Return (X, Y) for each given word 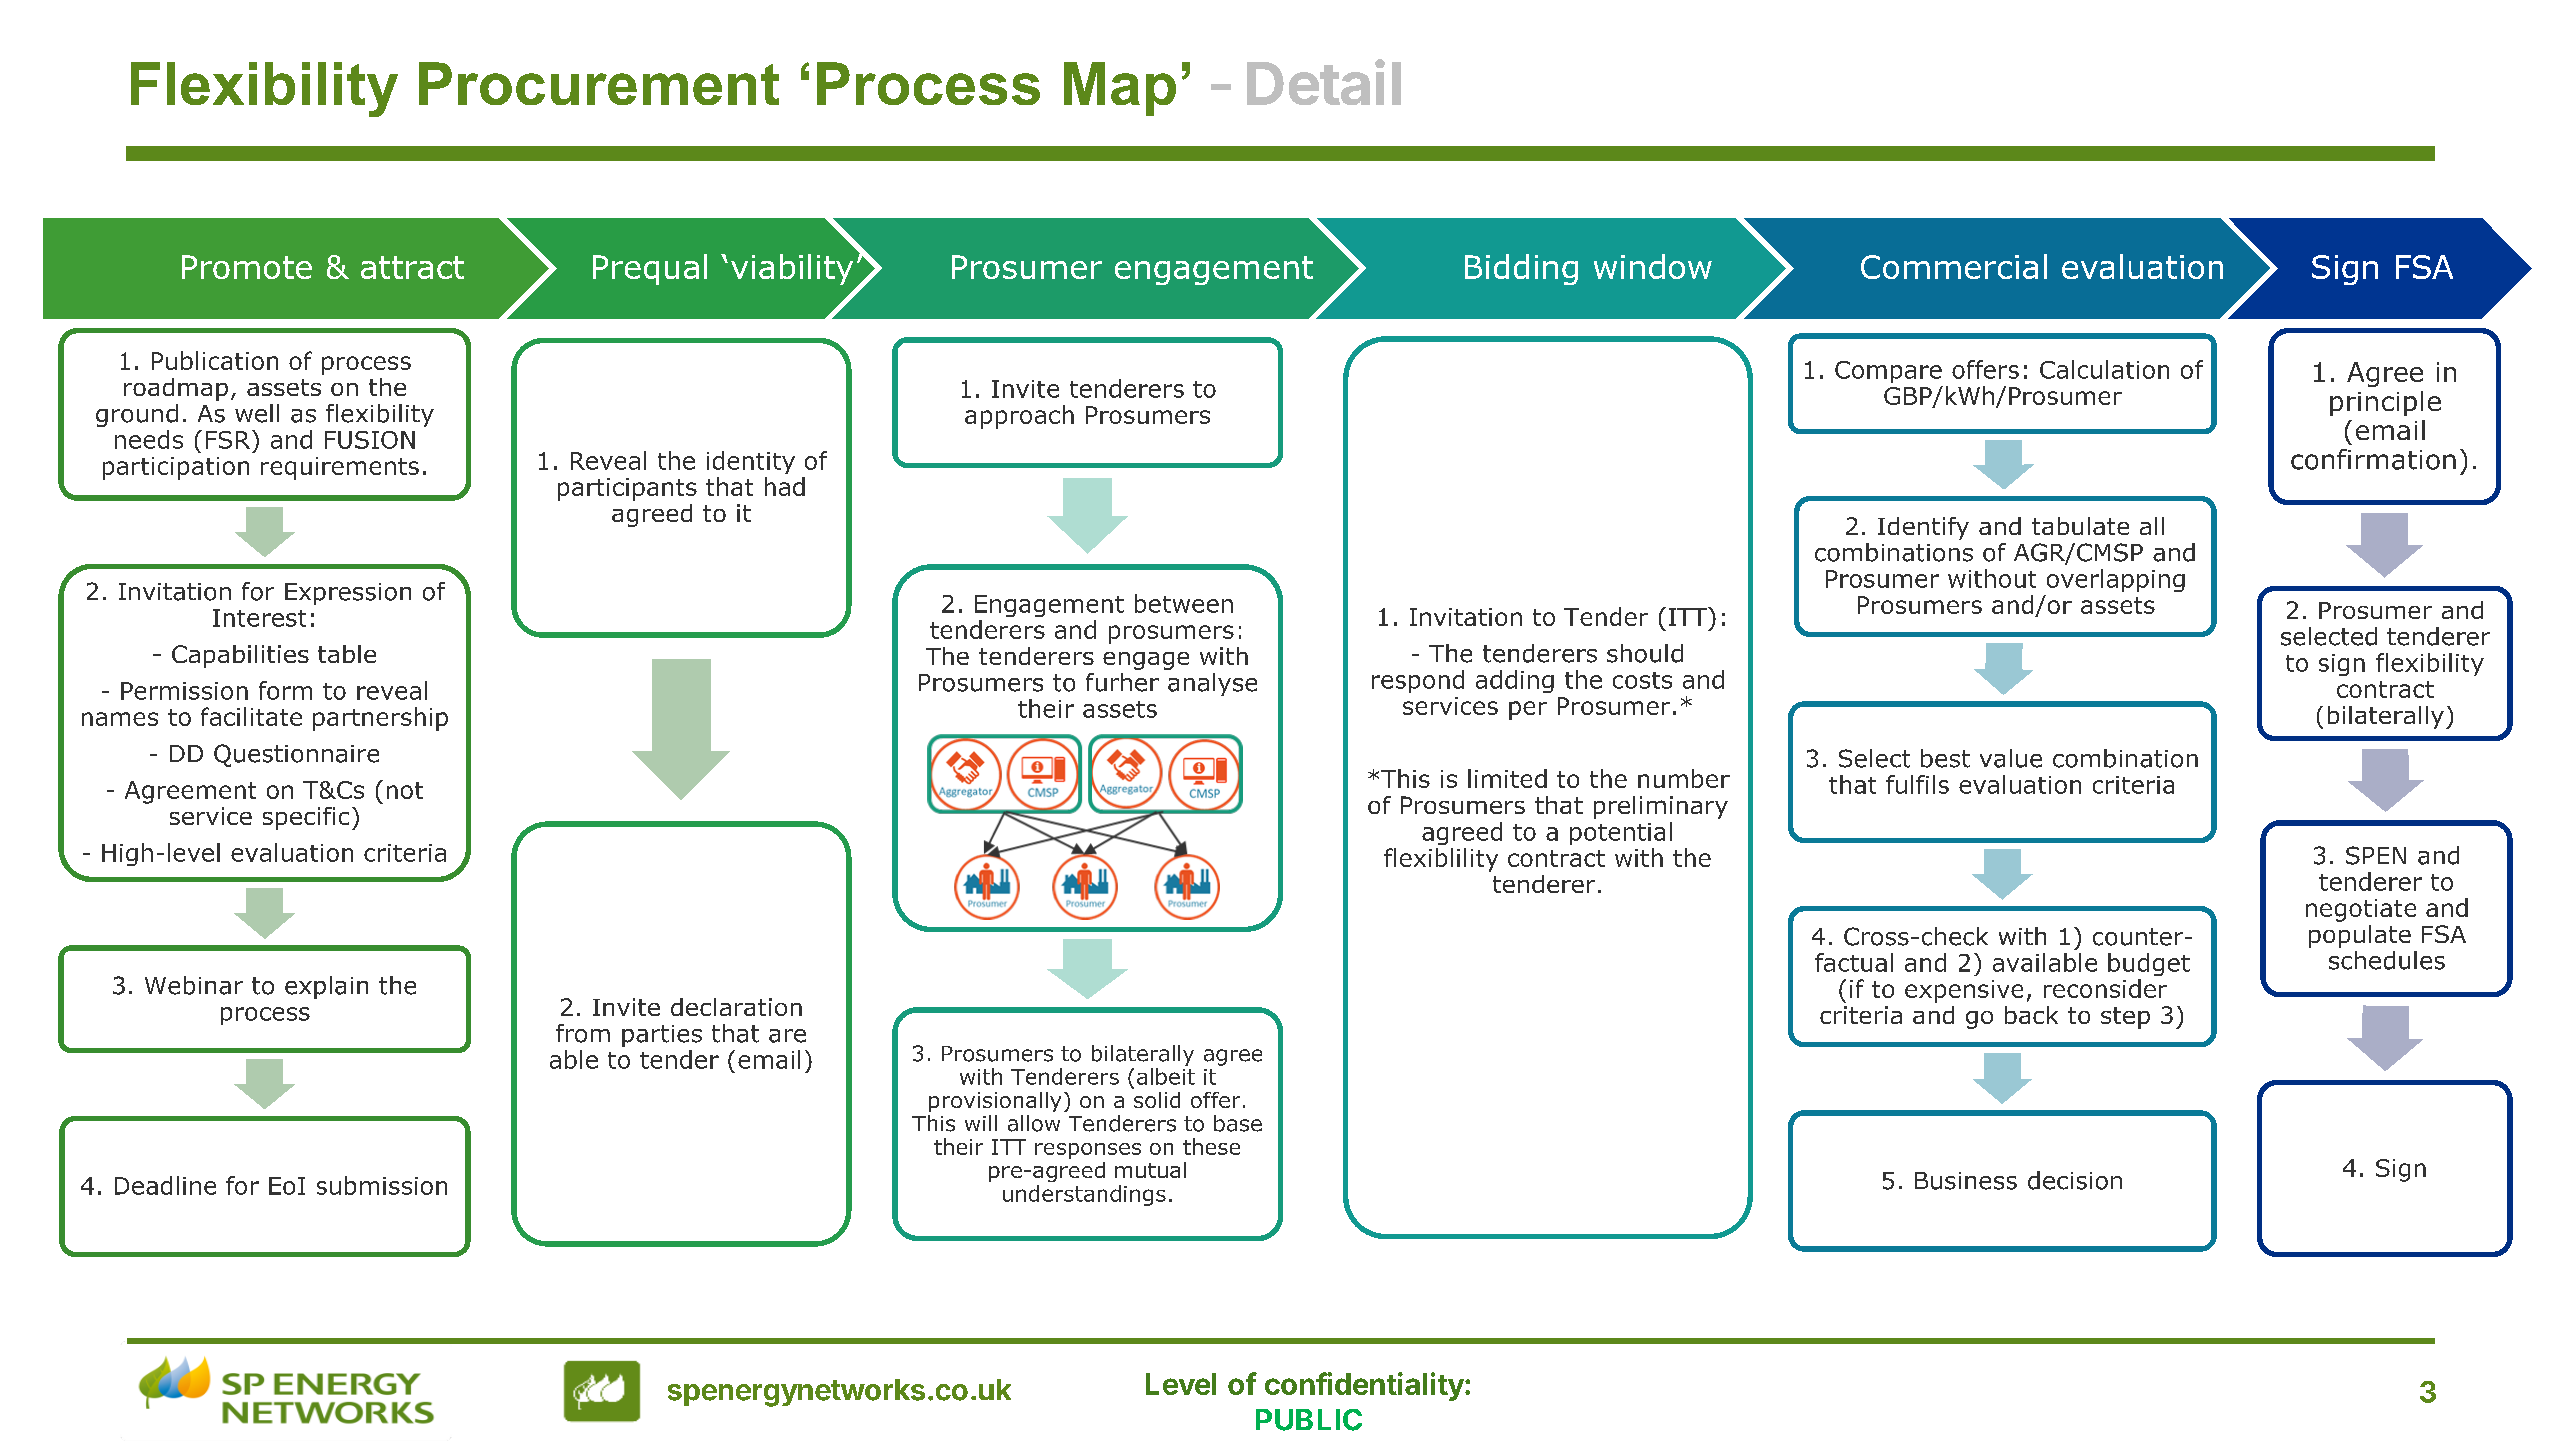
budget (2149, 964)
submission (382, 1185)
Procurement (599, 83)
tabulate (2080, 526)
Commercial (1954, 266)
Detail (1324, 82)
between (1184, 603)
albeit (1166, 1076)
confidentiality (1365, 1386)
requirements (340, 468)
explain (326, 987)
